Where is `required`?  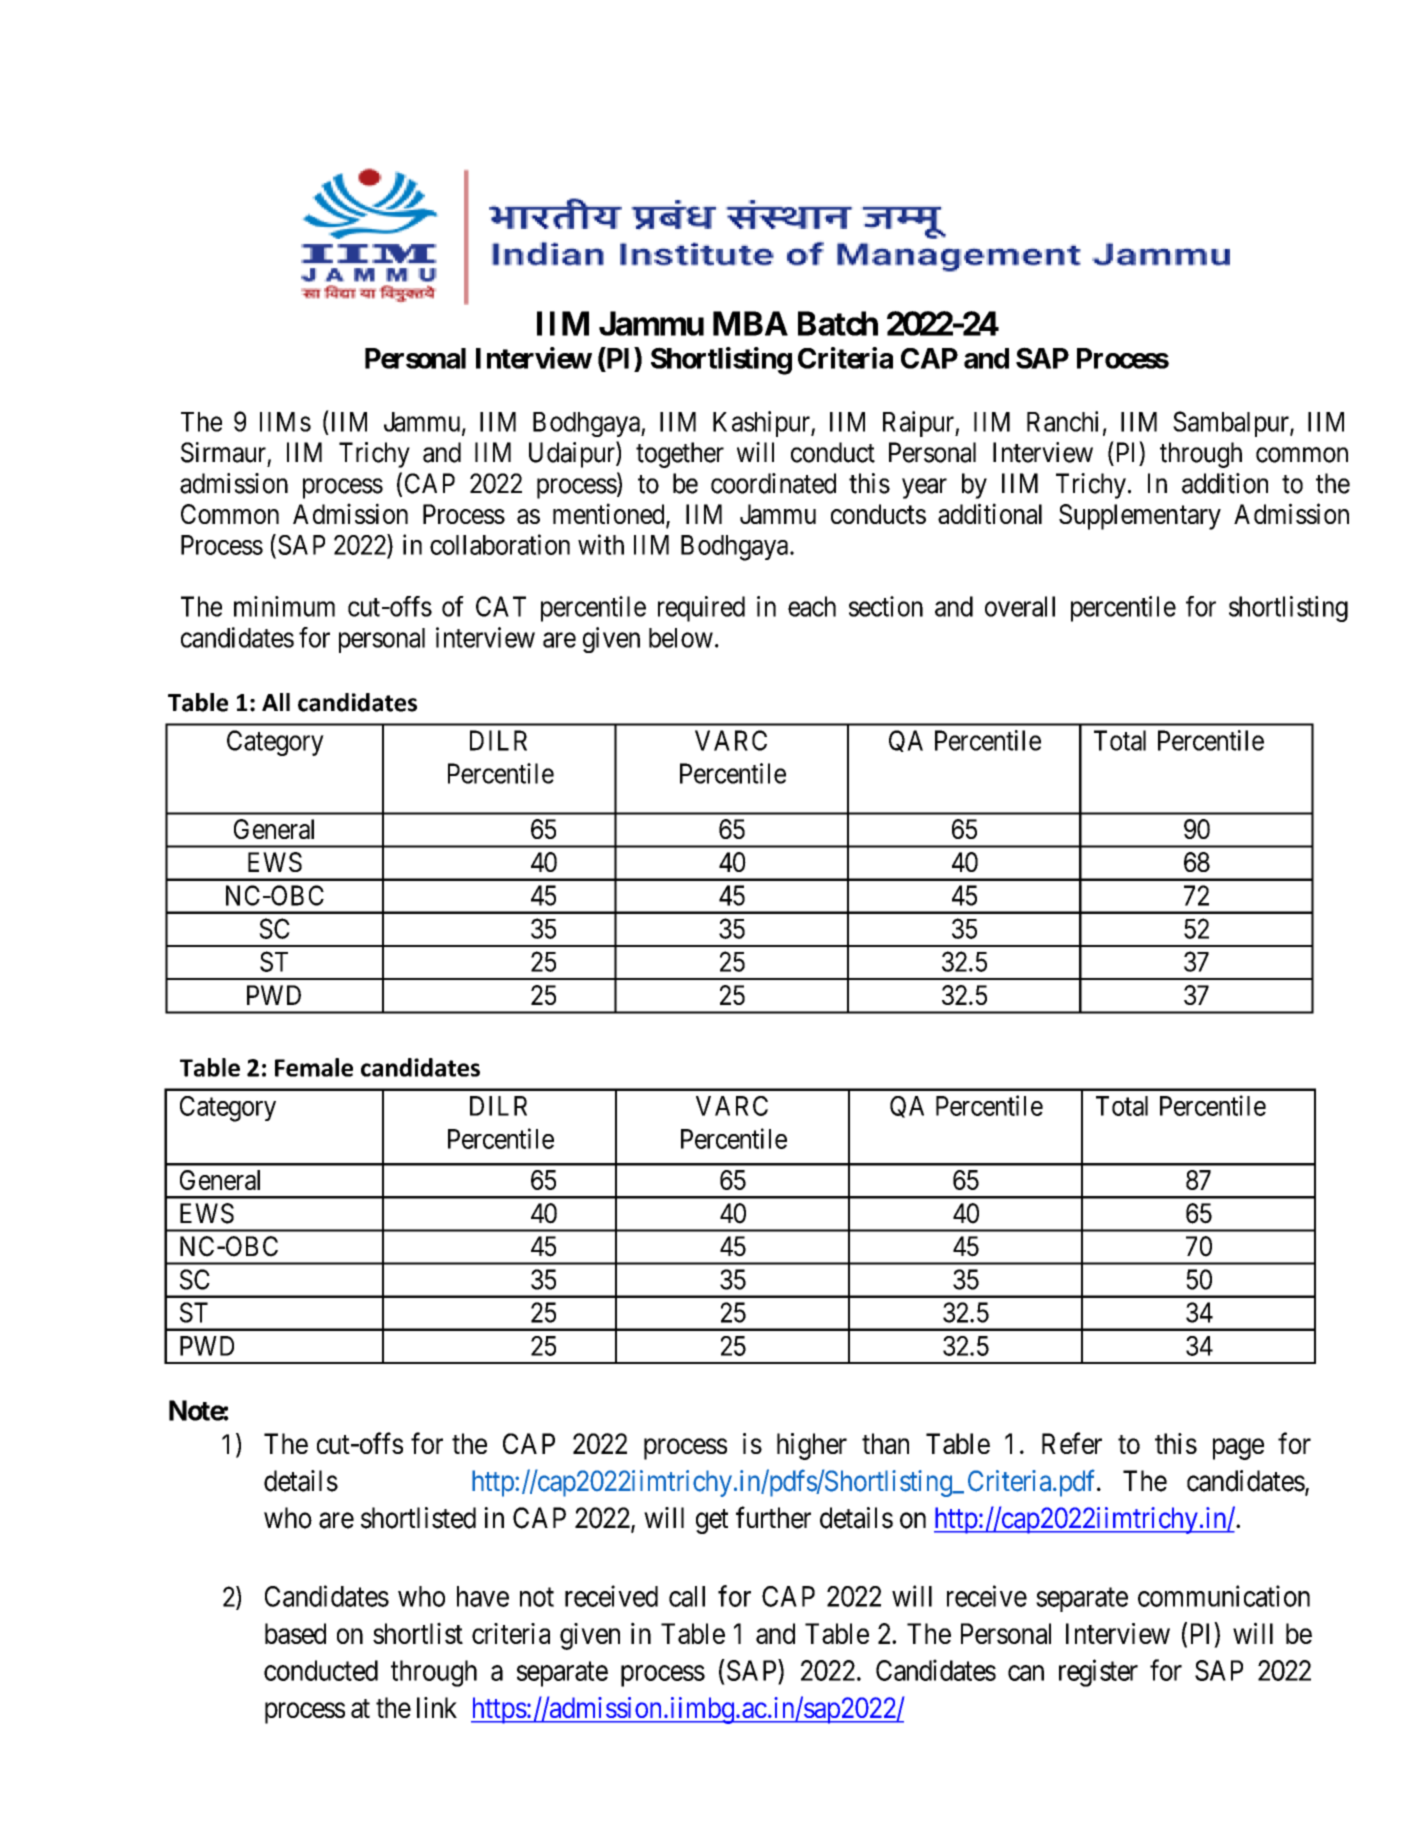
required is located at coordinates (701, 609).
